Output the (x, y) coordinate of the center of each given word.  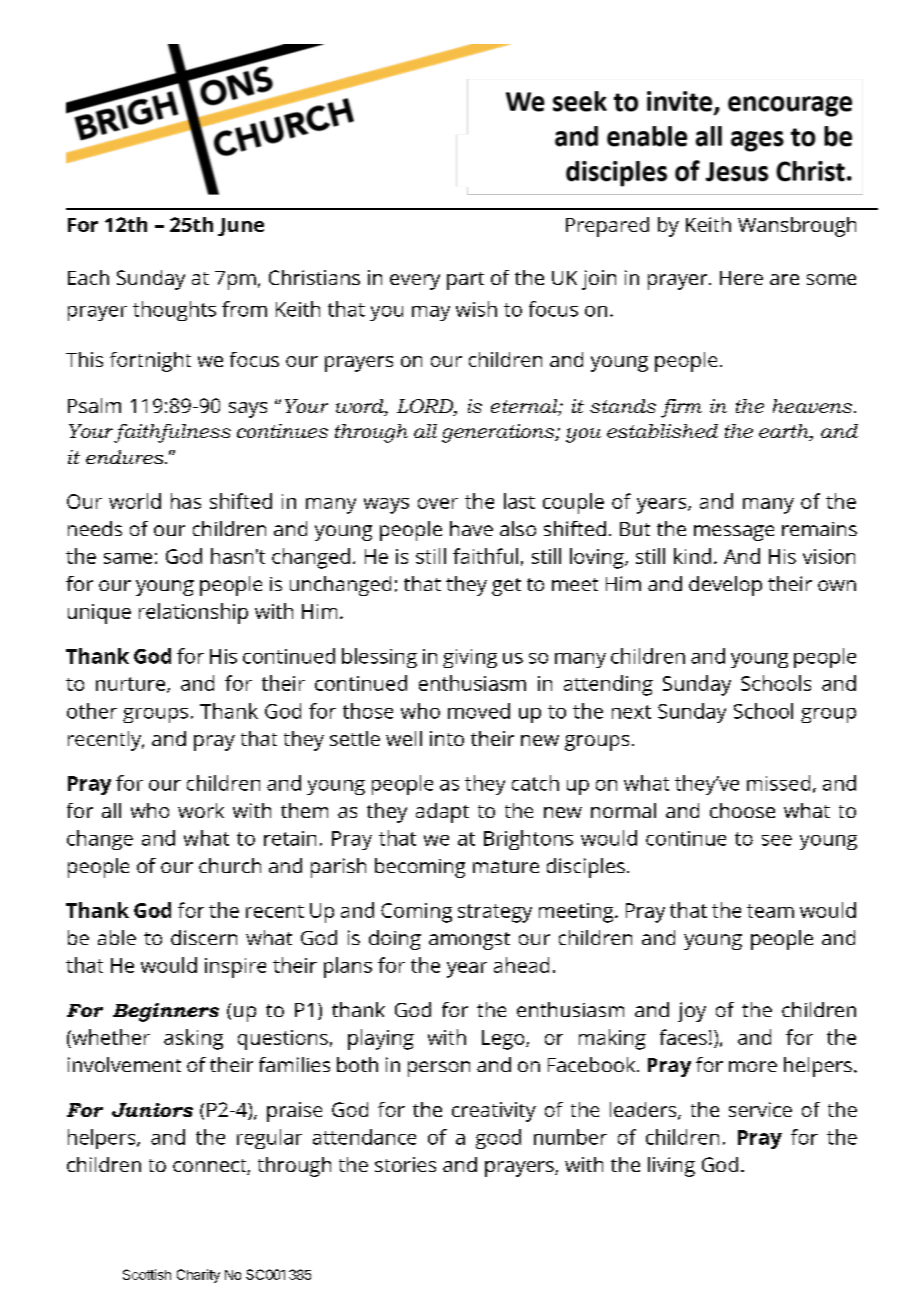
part (465, 281)
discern (204, 937)
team (770, 911)
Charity (198, 1276)
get (506, 587)
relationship (193, 613)
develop (725, 586)
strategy (495, 913)
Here (741, 278)
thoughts (174, 311)
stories (405, 1164)
